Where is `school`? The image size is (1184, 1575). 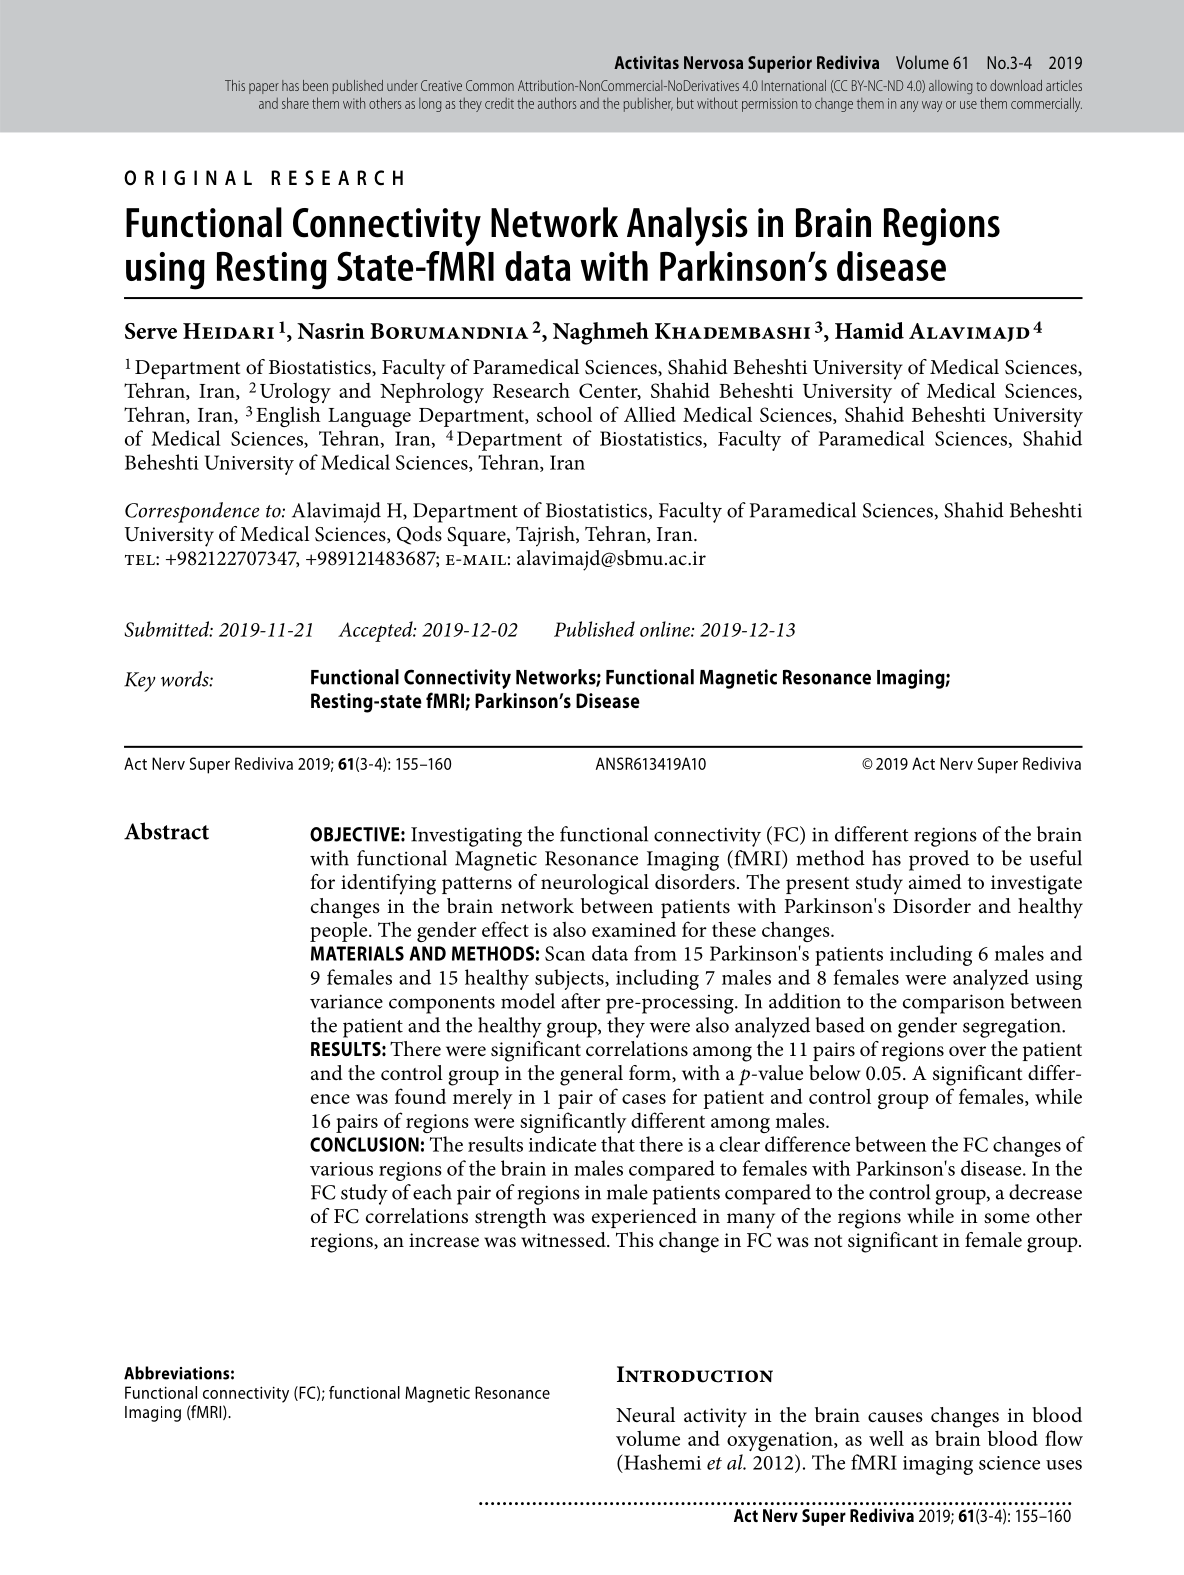
school is located at coordinates (564, 414).
